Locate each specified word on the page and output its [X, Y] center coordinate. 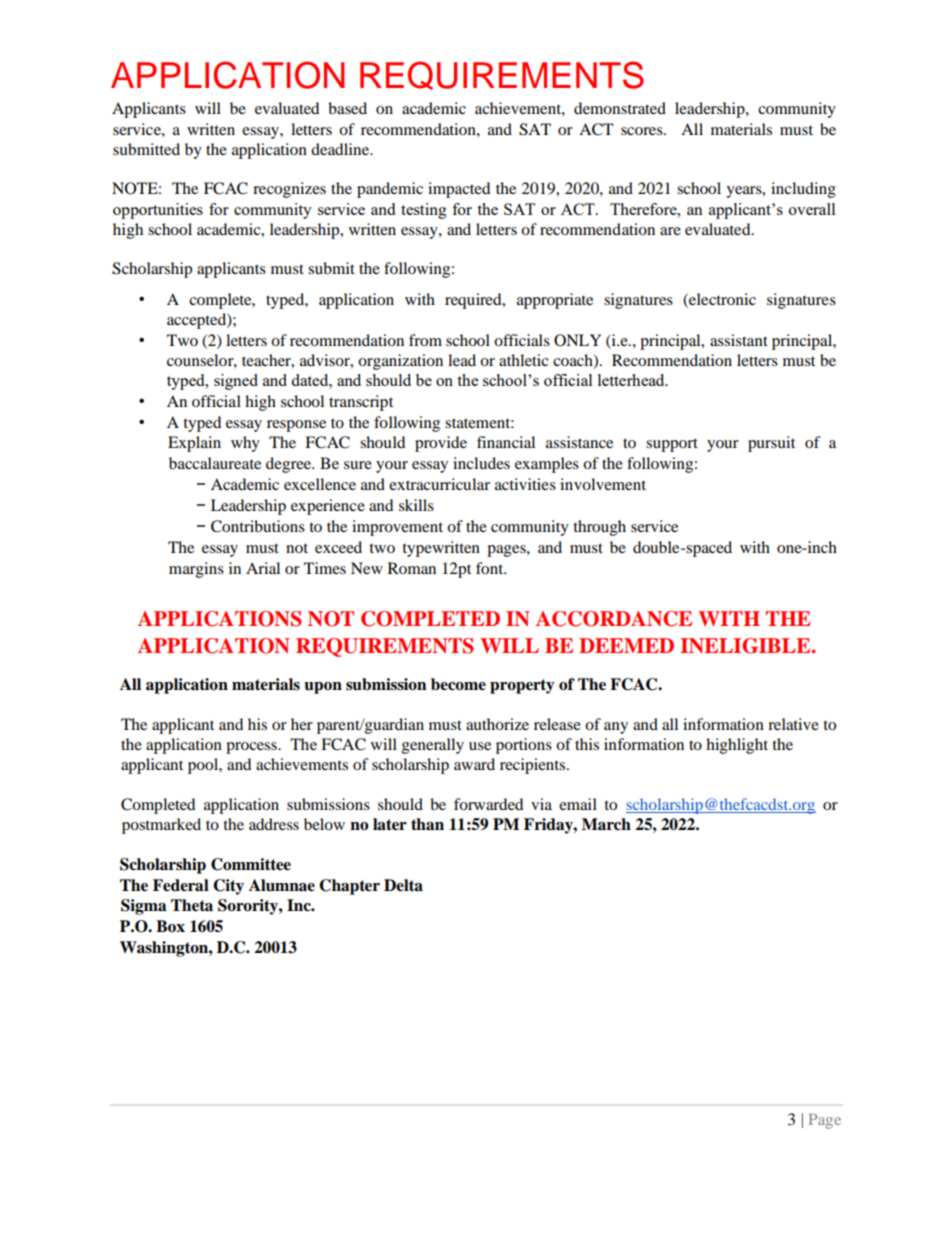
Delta [403, 885]
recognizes [289, 190]
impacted [459, 190]
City [228, 887]
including [803, 190]
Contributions [258, 526]
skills [416, 505]
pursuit [771, 444]
